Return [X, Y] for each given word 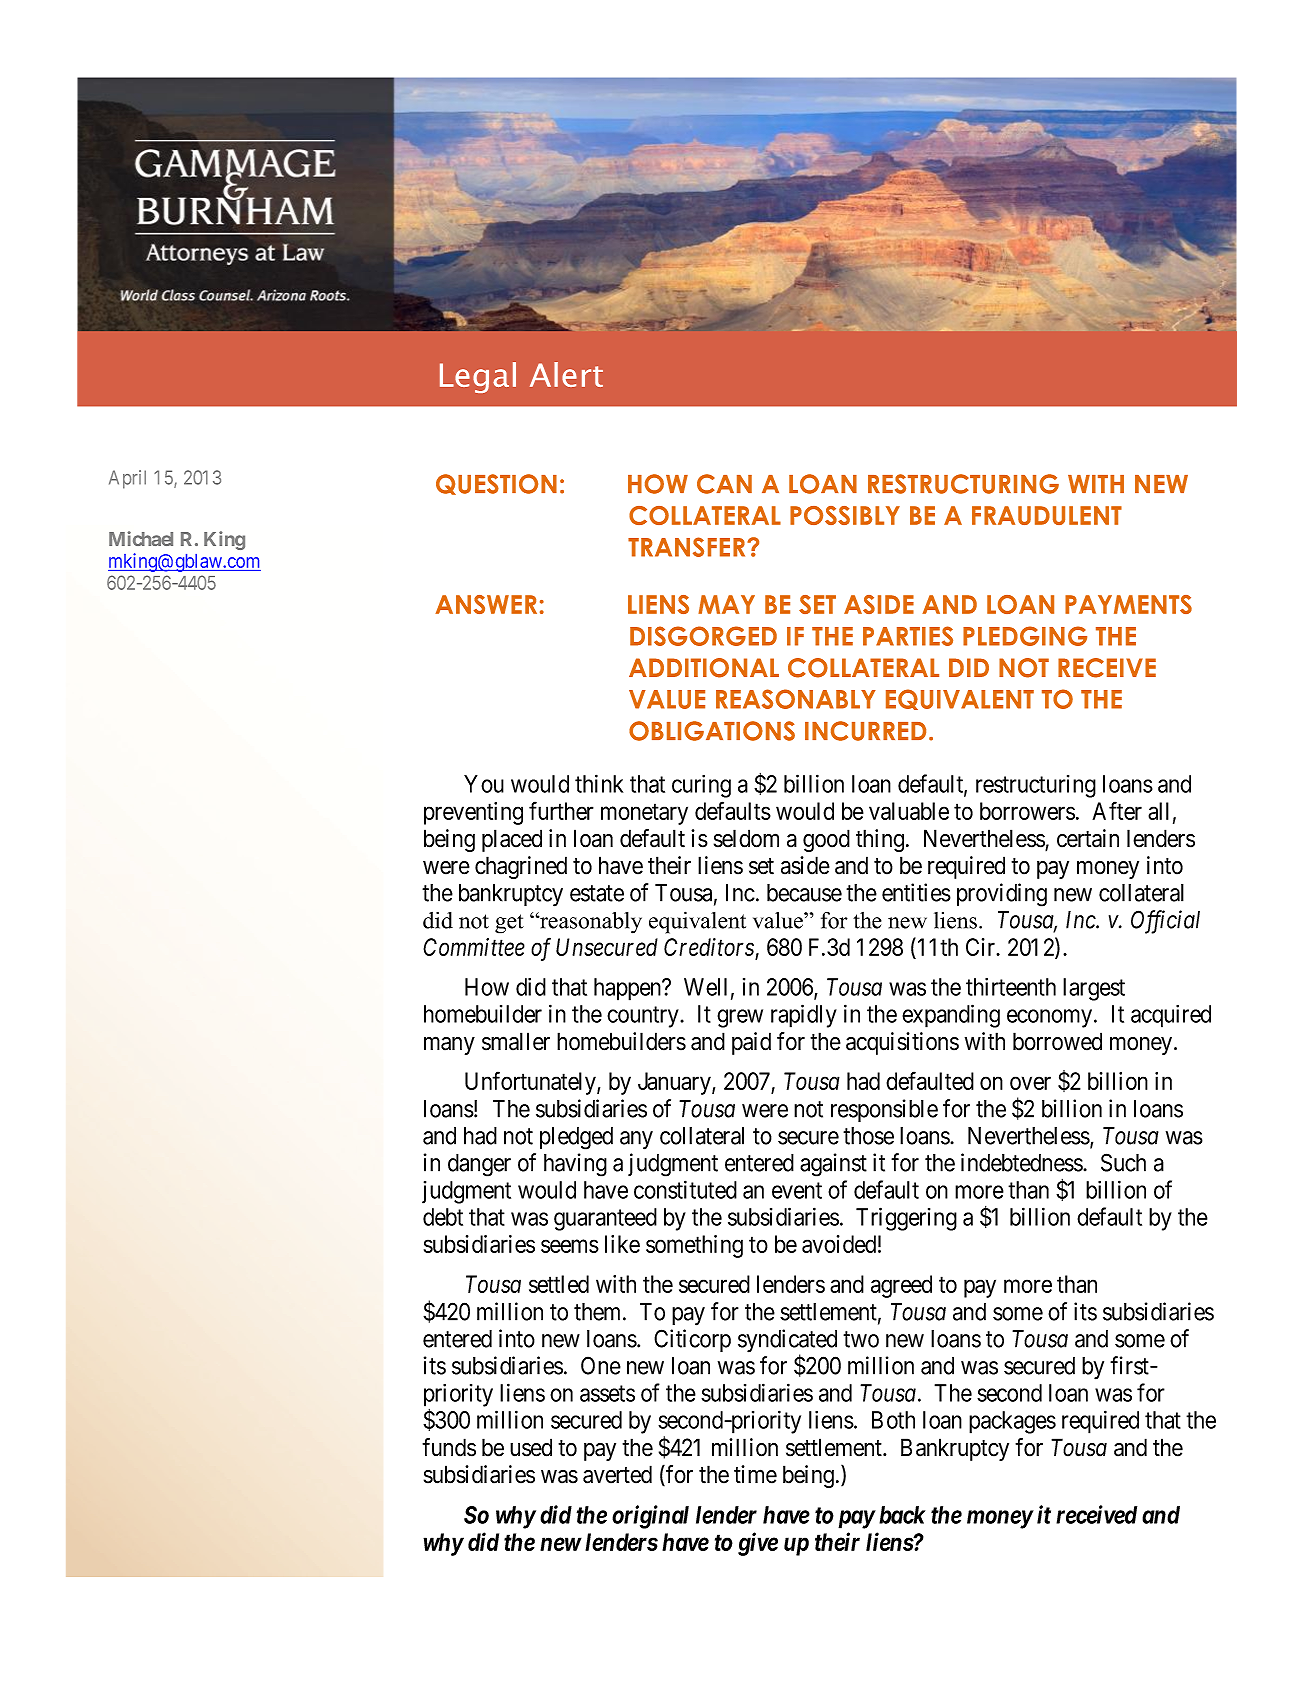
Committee [474, 947]
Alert [566, 374]
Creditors [710, 948]
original [650, 1517]
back [902, 1515]
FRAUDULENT [1047, 515]
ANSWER [486, 604]
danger [479, 1165]
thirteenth [1011, 987]
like [622, 1244]
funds [449, 1447]
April [127, 479]
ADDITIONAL [704, 668]
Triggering [906, 1219]
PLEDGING [1025, 636]
